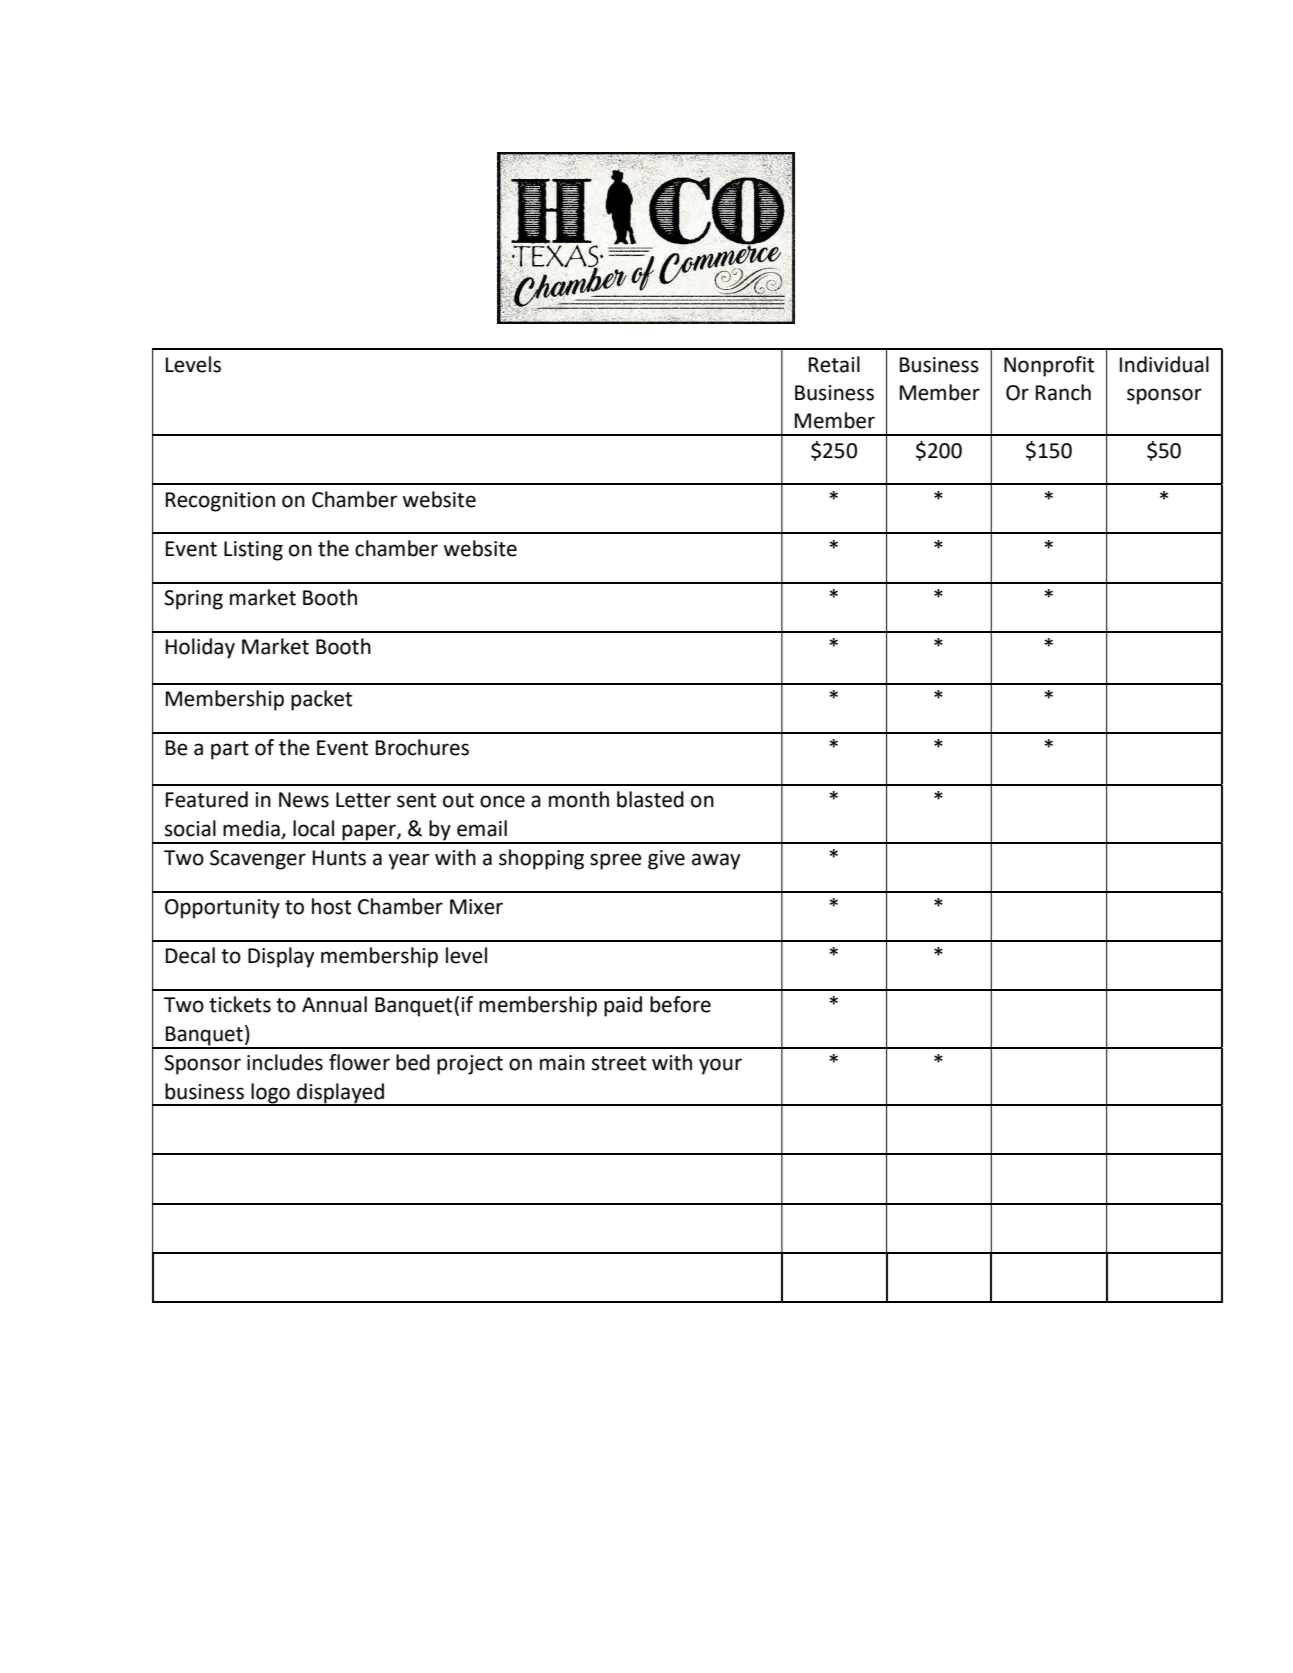  I want to click on before, so click(680, 1004).
